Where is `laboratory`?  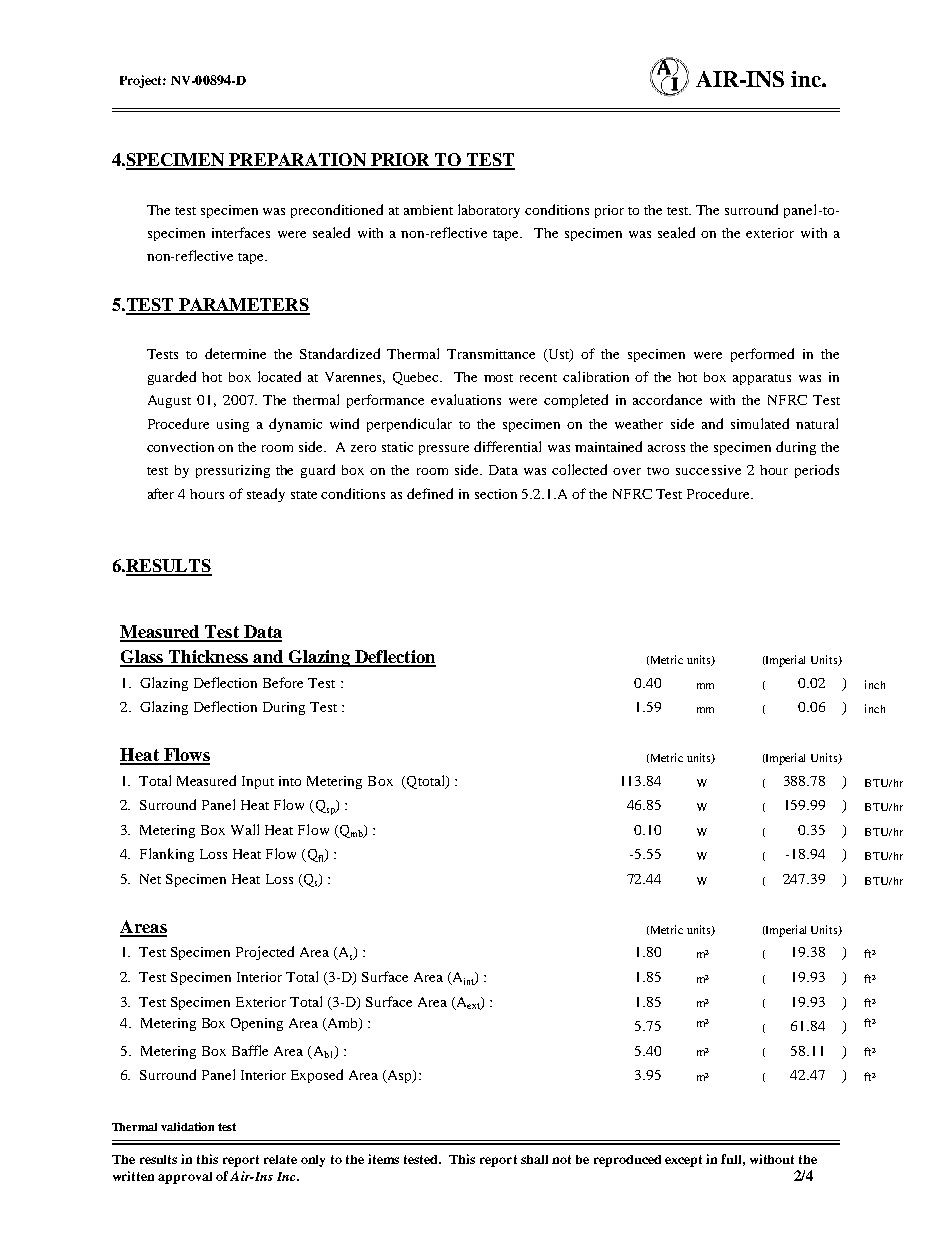
laboratory is located at coordinates (489, 211).
